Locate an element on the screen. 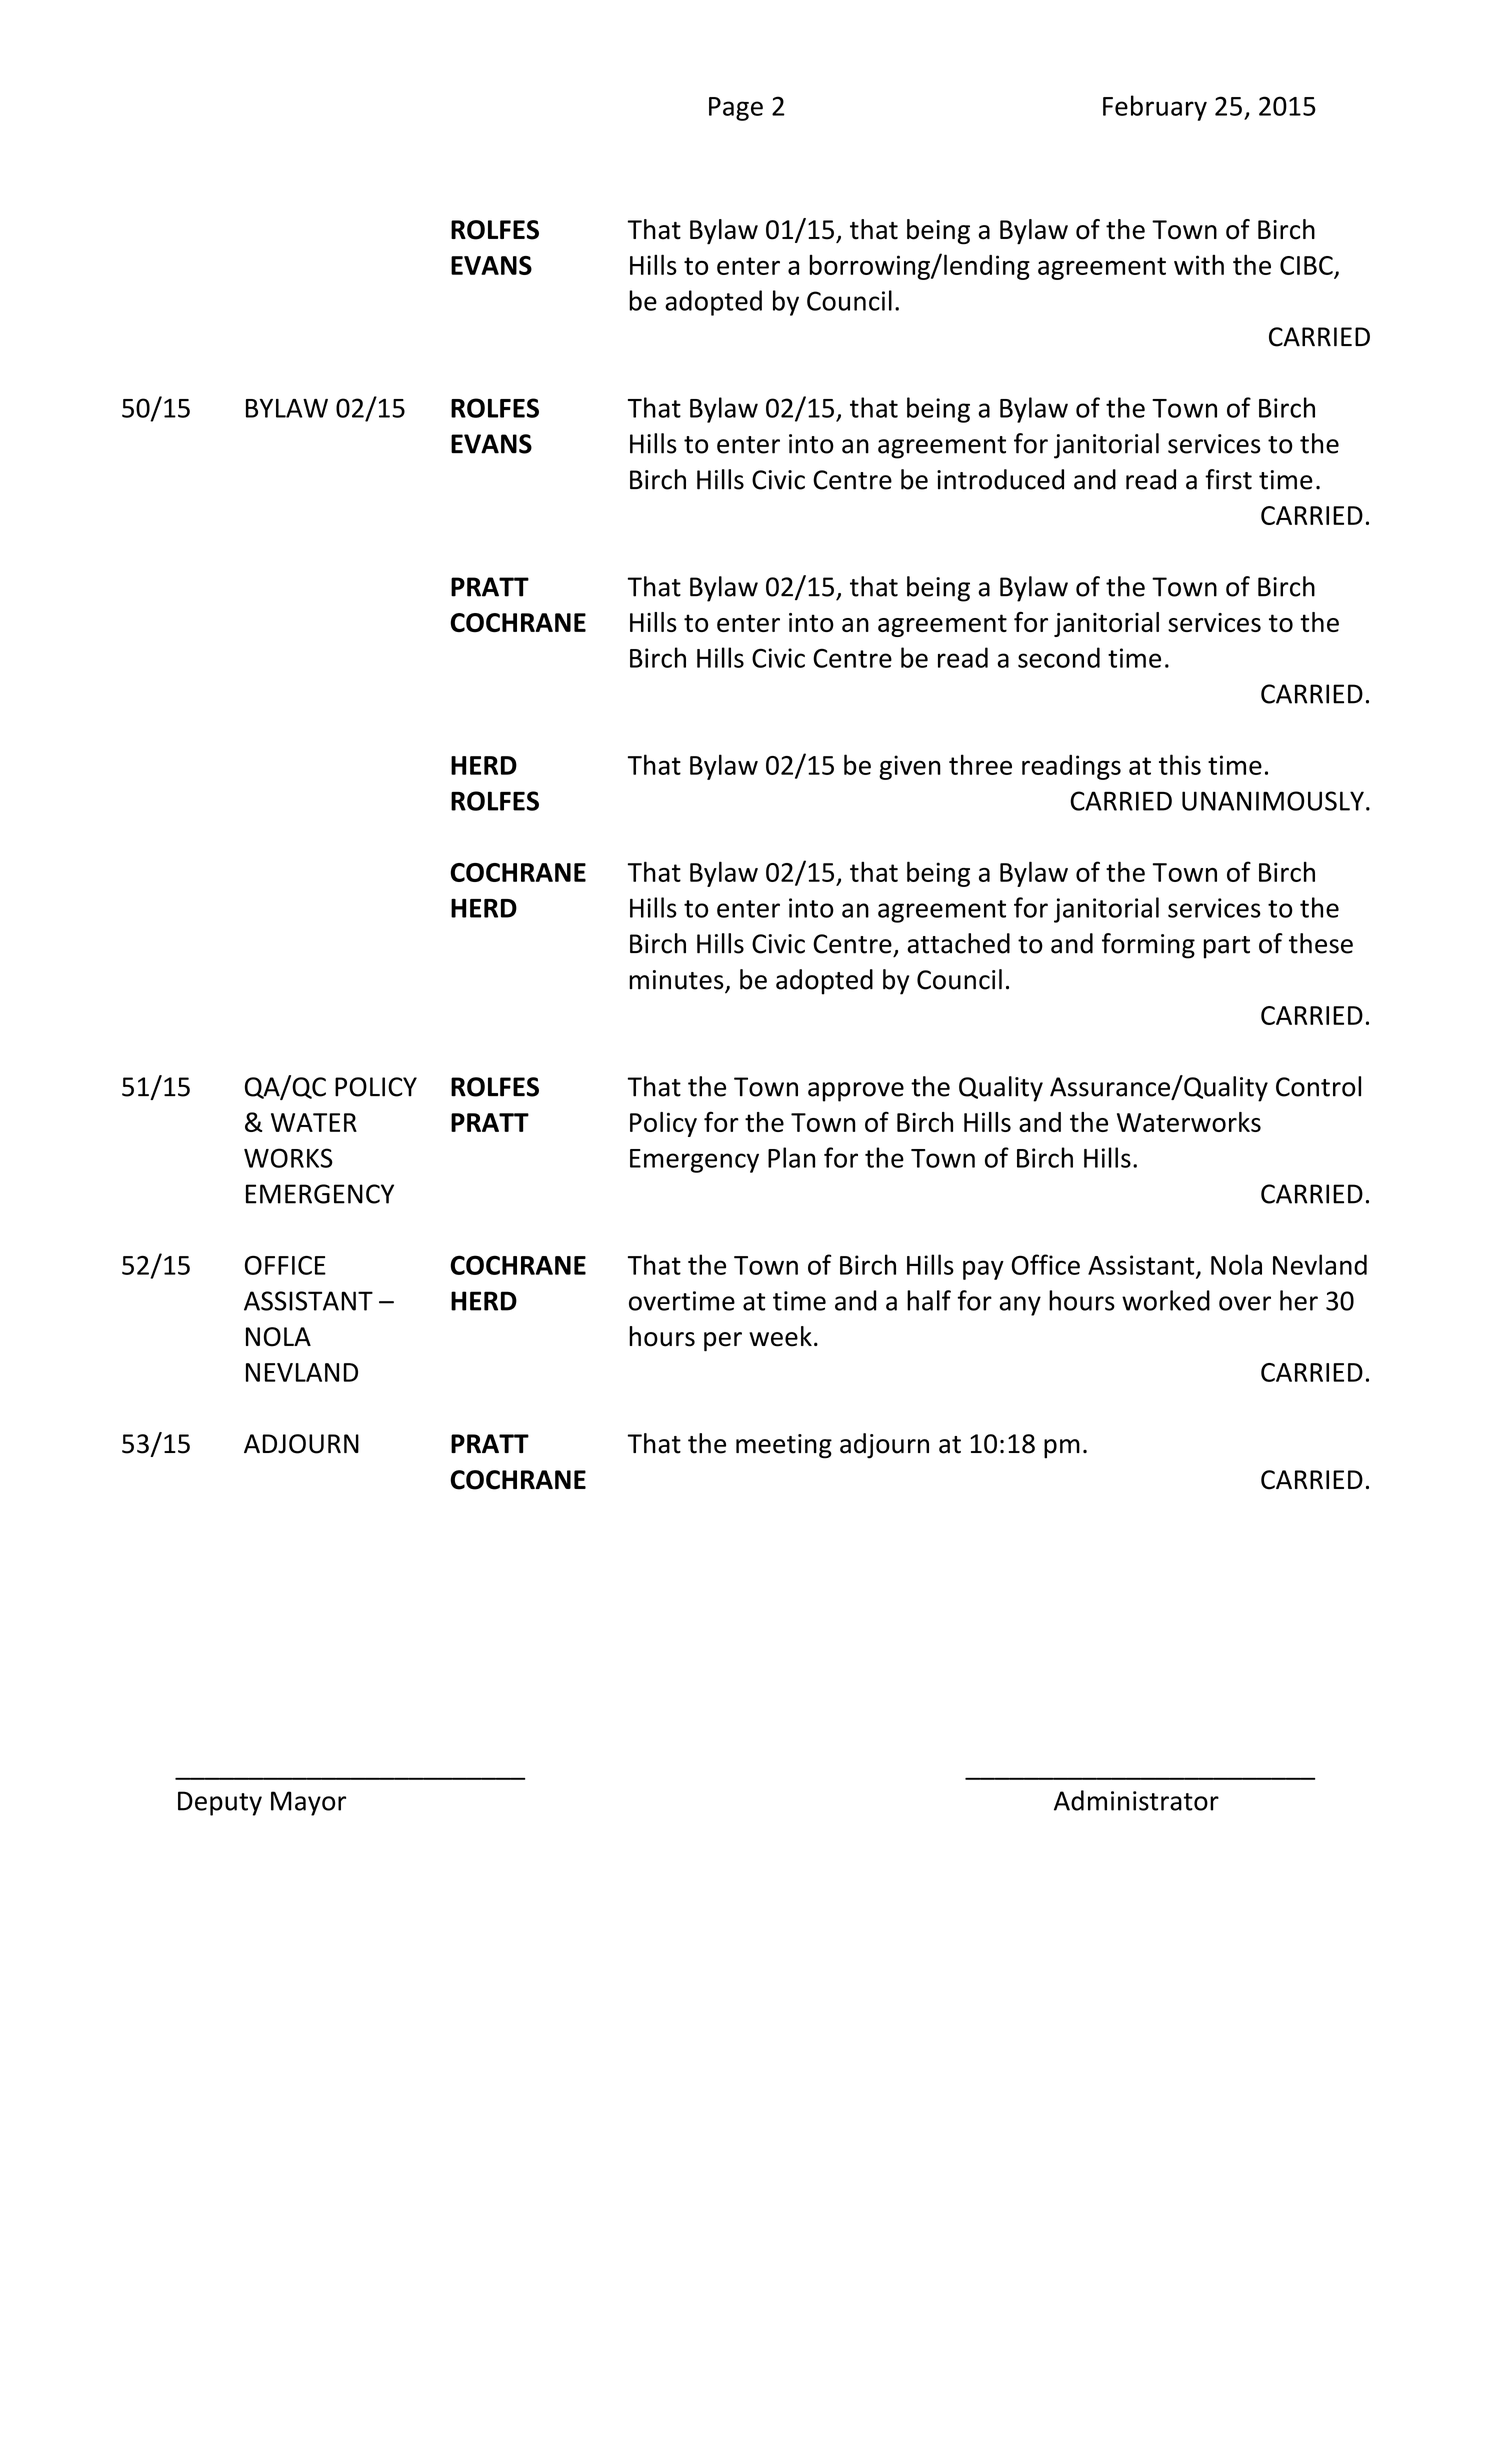 This screenshot has width=1492, height=2457. Administrator is located at coordinates (1136, 1800).
